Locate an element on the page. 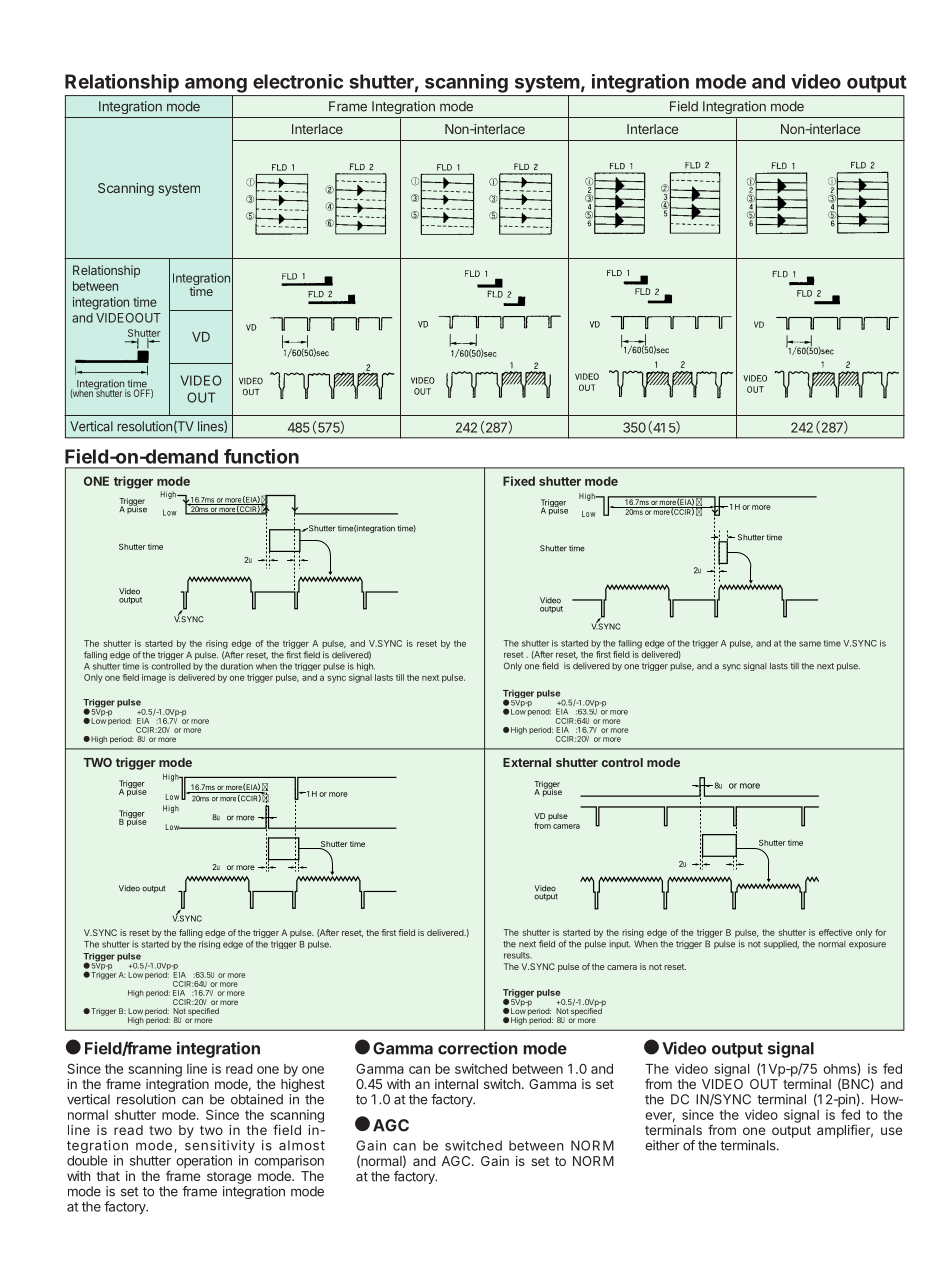 The height and width of the page is (1262, 952). operation is located at coordinates (204, 1161).
